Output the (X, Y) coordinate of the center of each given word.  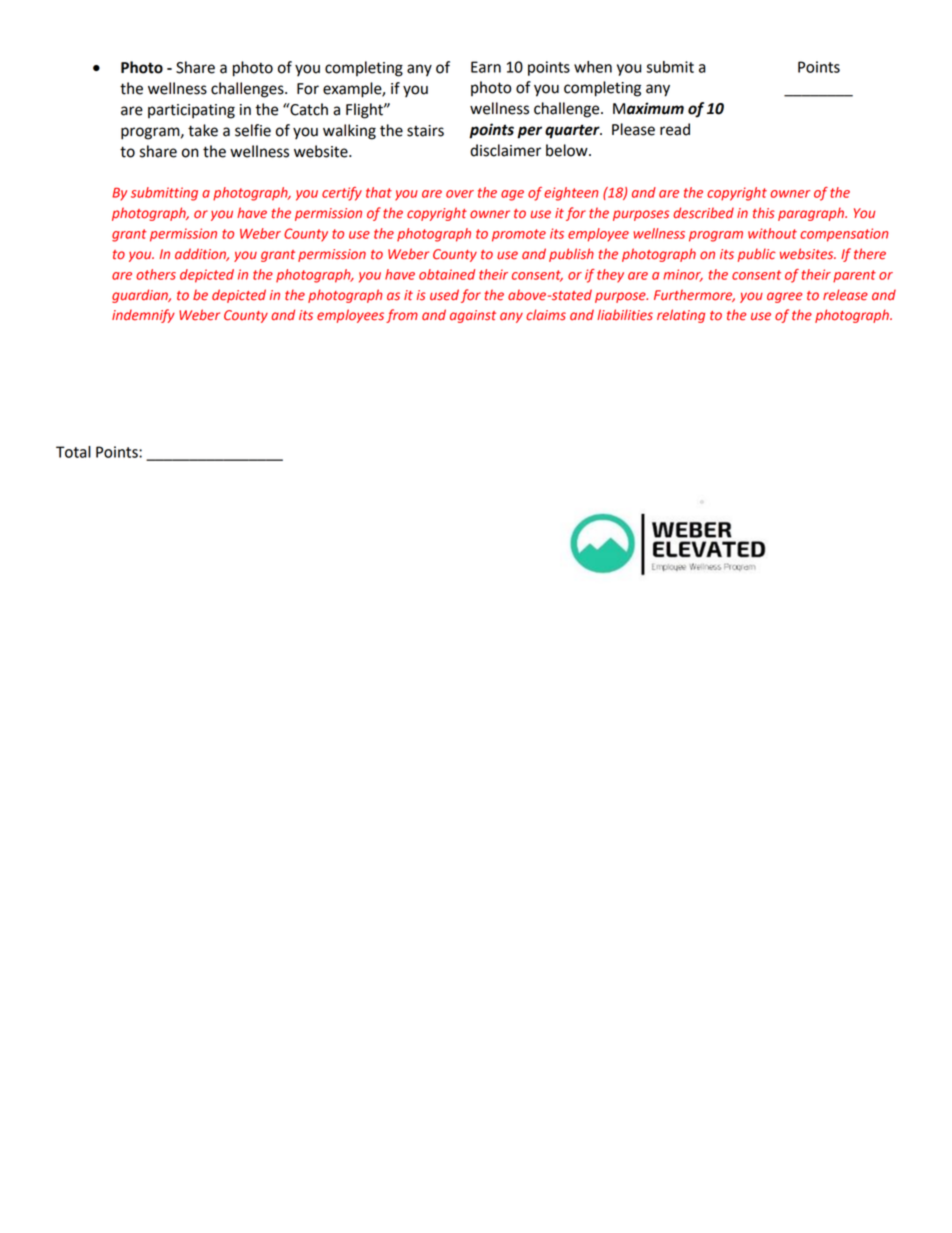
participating (191, 111)
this (764, 213)
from (402, 316)
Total (73, 452)
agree (784, 297)
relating (681, 316)
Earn (486, 67)
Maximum (648, 108)
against (473, 316)
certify (342, 194)
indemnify (143, 316)
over (460, 194)
